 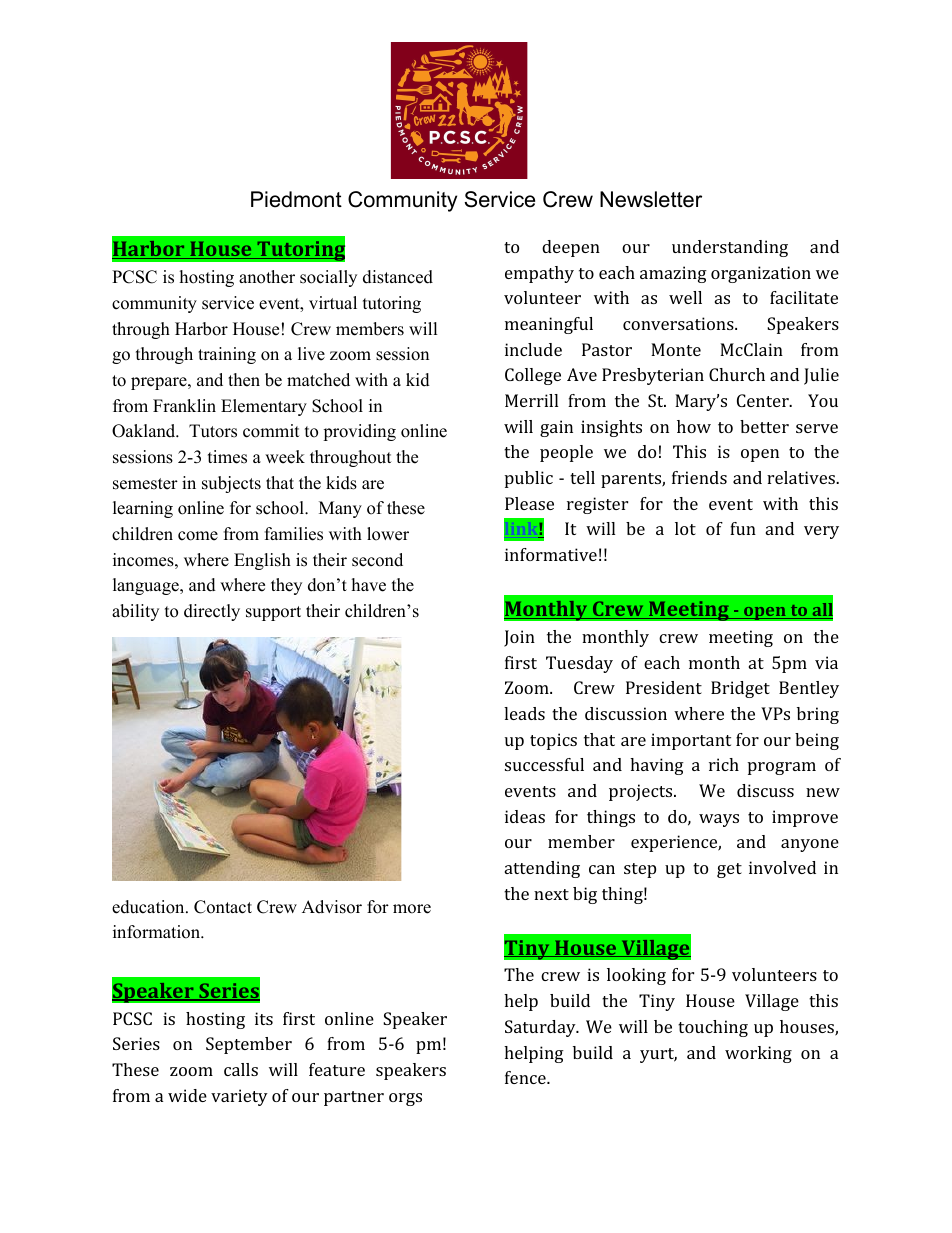 I want to click on understanding, so click(x=730, y=248).
